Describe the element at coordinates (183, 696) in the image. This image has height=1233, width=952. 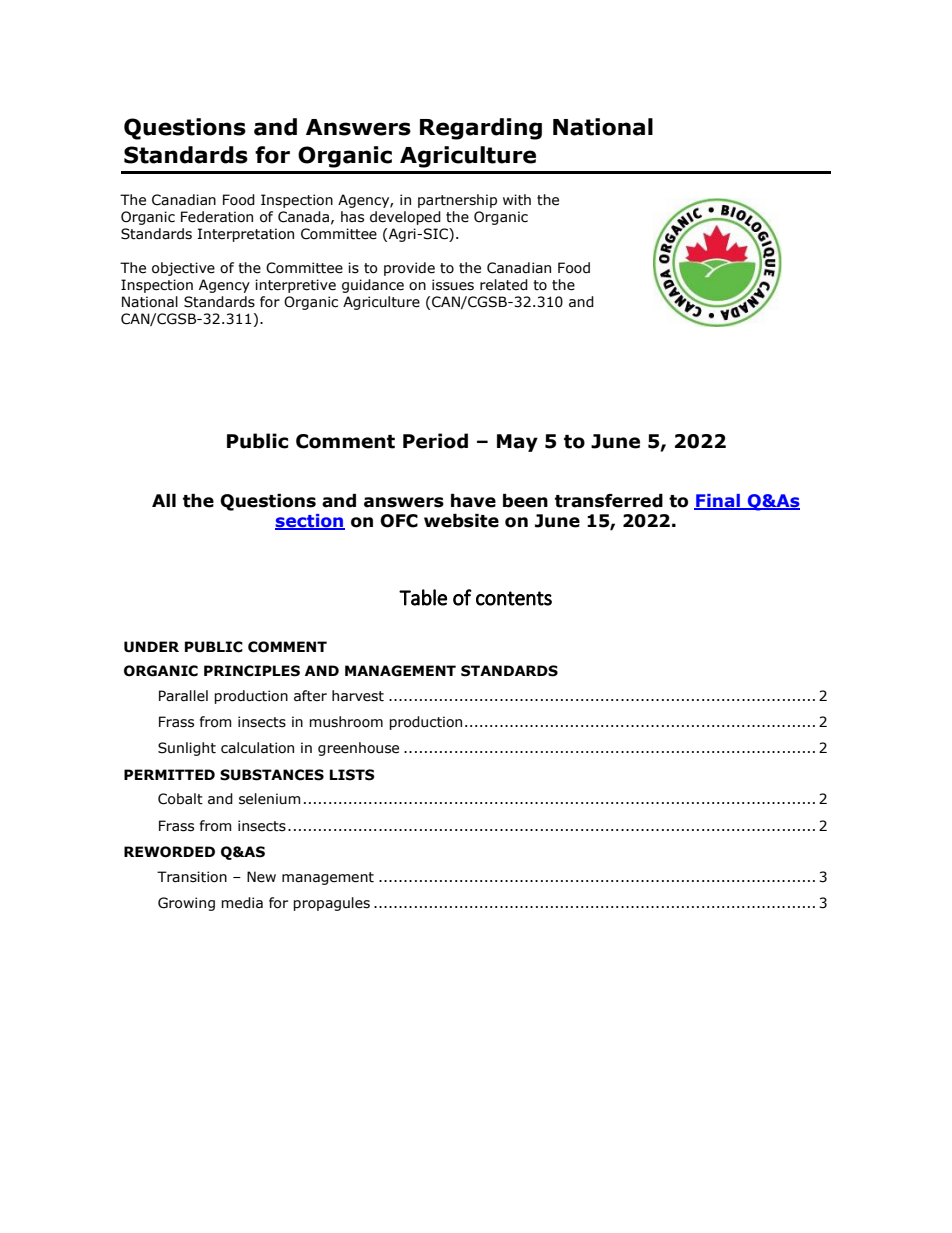
I see `Parallel` at that location.
